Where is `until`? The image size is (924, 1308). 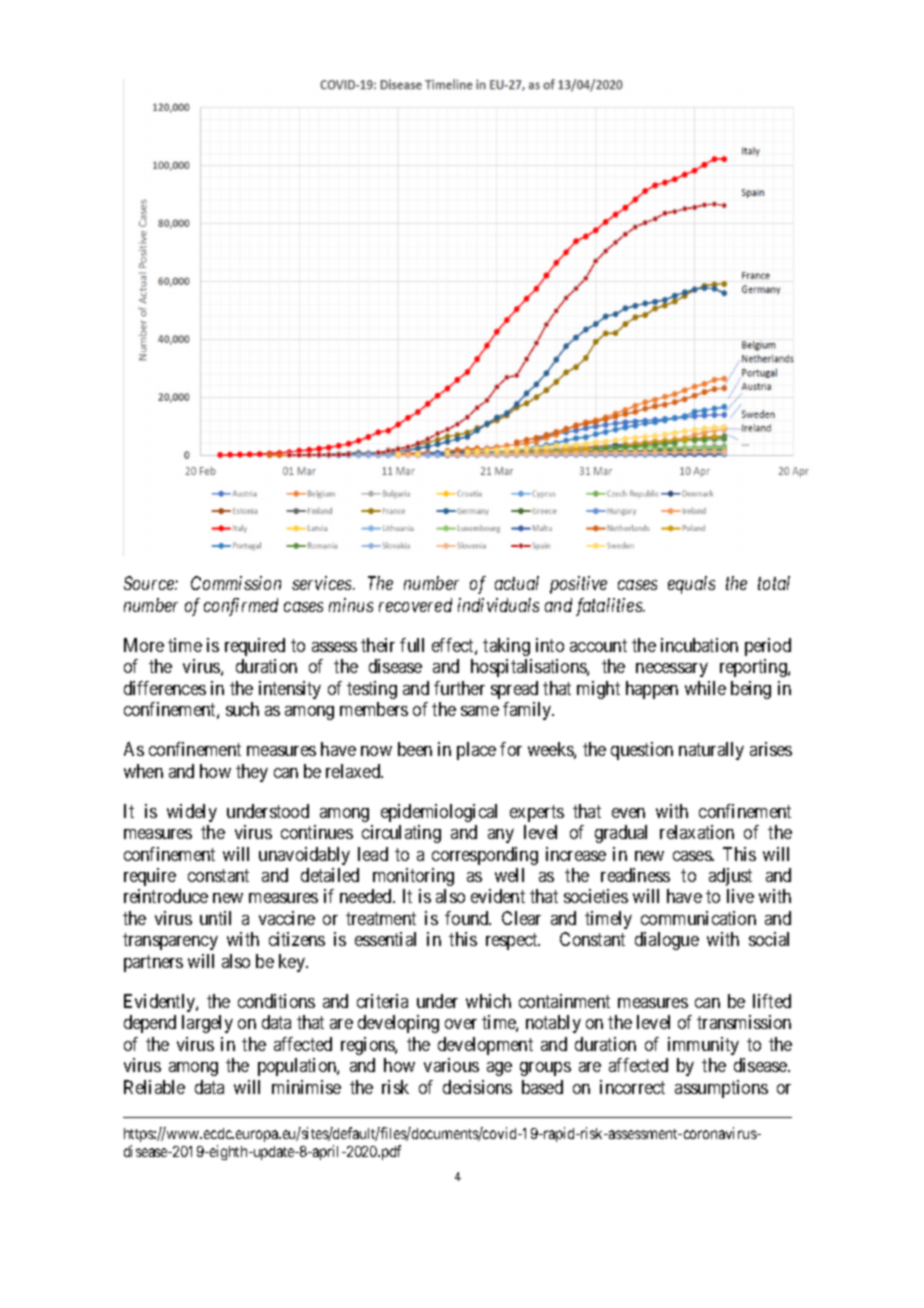
until is located at coordinates (215, 918).
